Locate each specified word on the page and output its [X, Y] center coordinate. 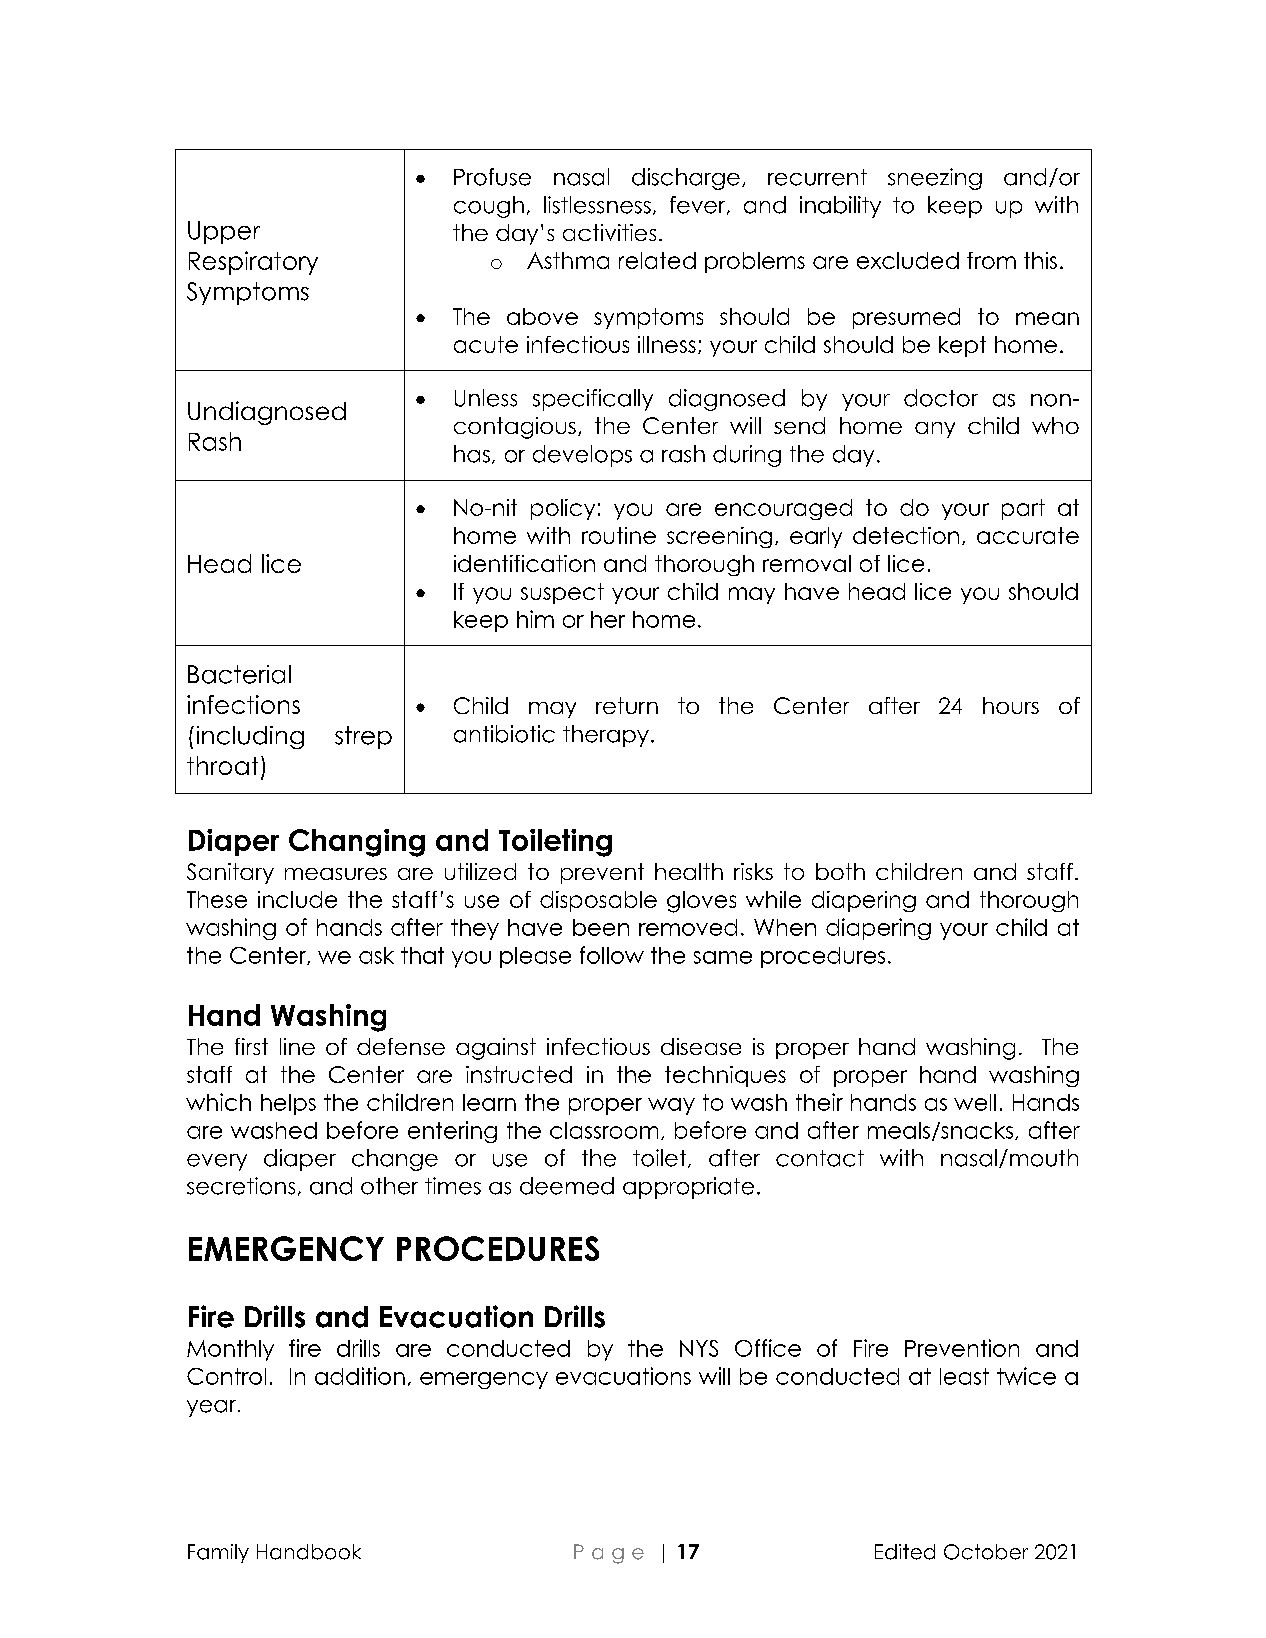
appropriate [688, 1188]
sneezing [935, 179]
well [975, 1102]
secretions [241, 1186]
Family [218, 1553]
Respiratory [253, 263]
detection [906, 535]
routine [619, 535]
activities [609, 232]
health [689, 871]
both [840, 871]
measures [336, 874]
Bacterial [239, 674]
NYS [699, 1348]
